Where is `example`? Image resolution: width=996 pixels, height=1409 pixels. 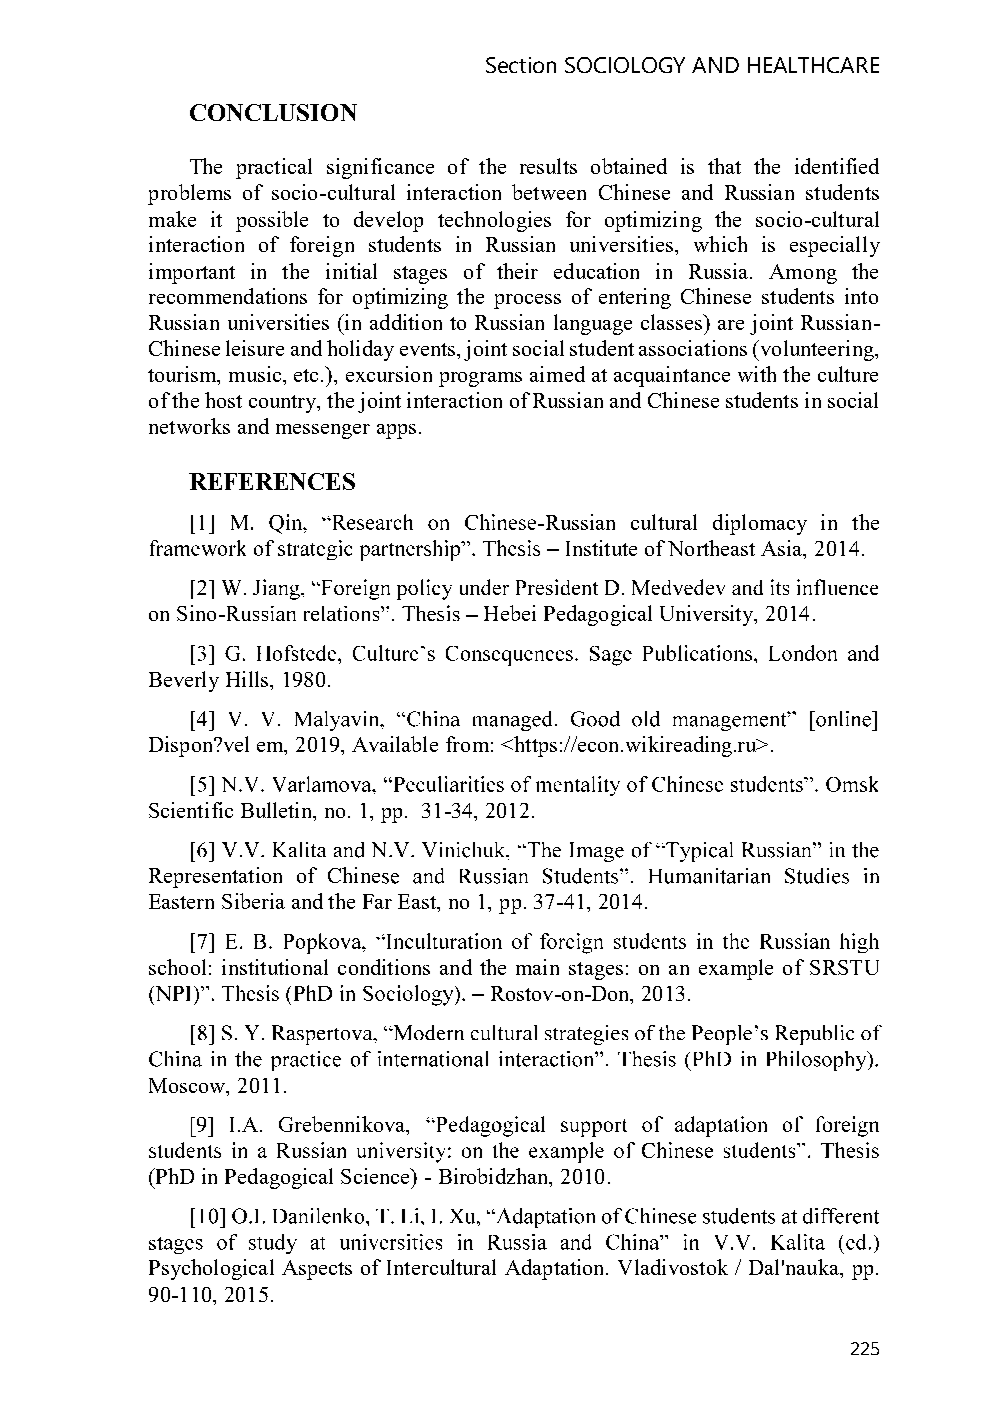 example is located at coordinates (736, 969).
